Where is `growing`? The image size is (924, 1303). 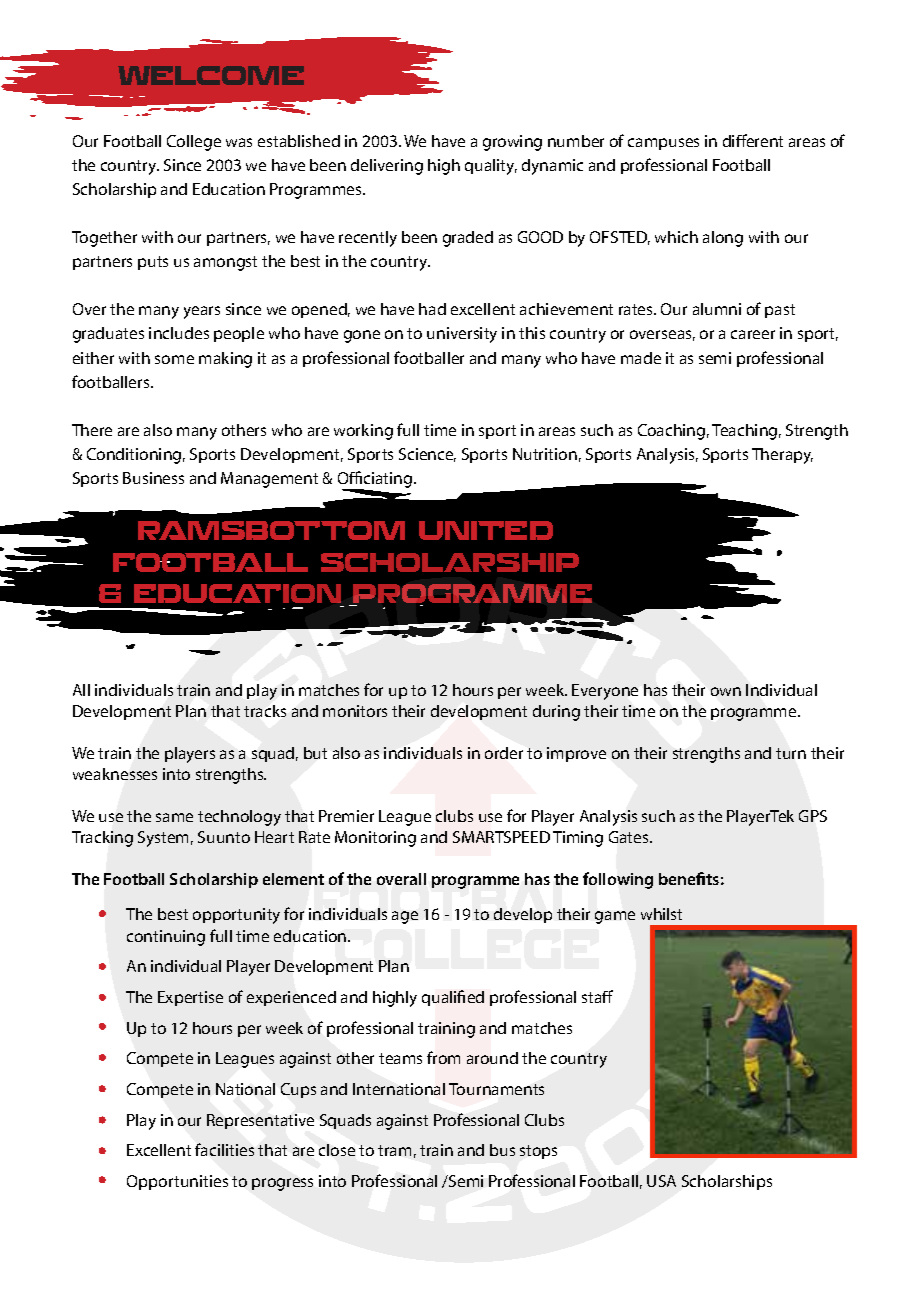 growing is located at coordinates (512, 143).
